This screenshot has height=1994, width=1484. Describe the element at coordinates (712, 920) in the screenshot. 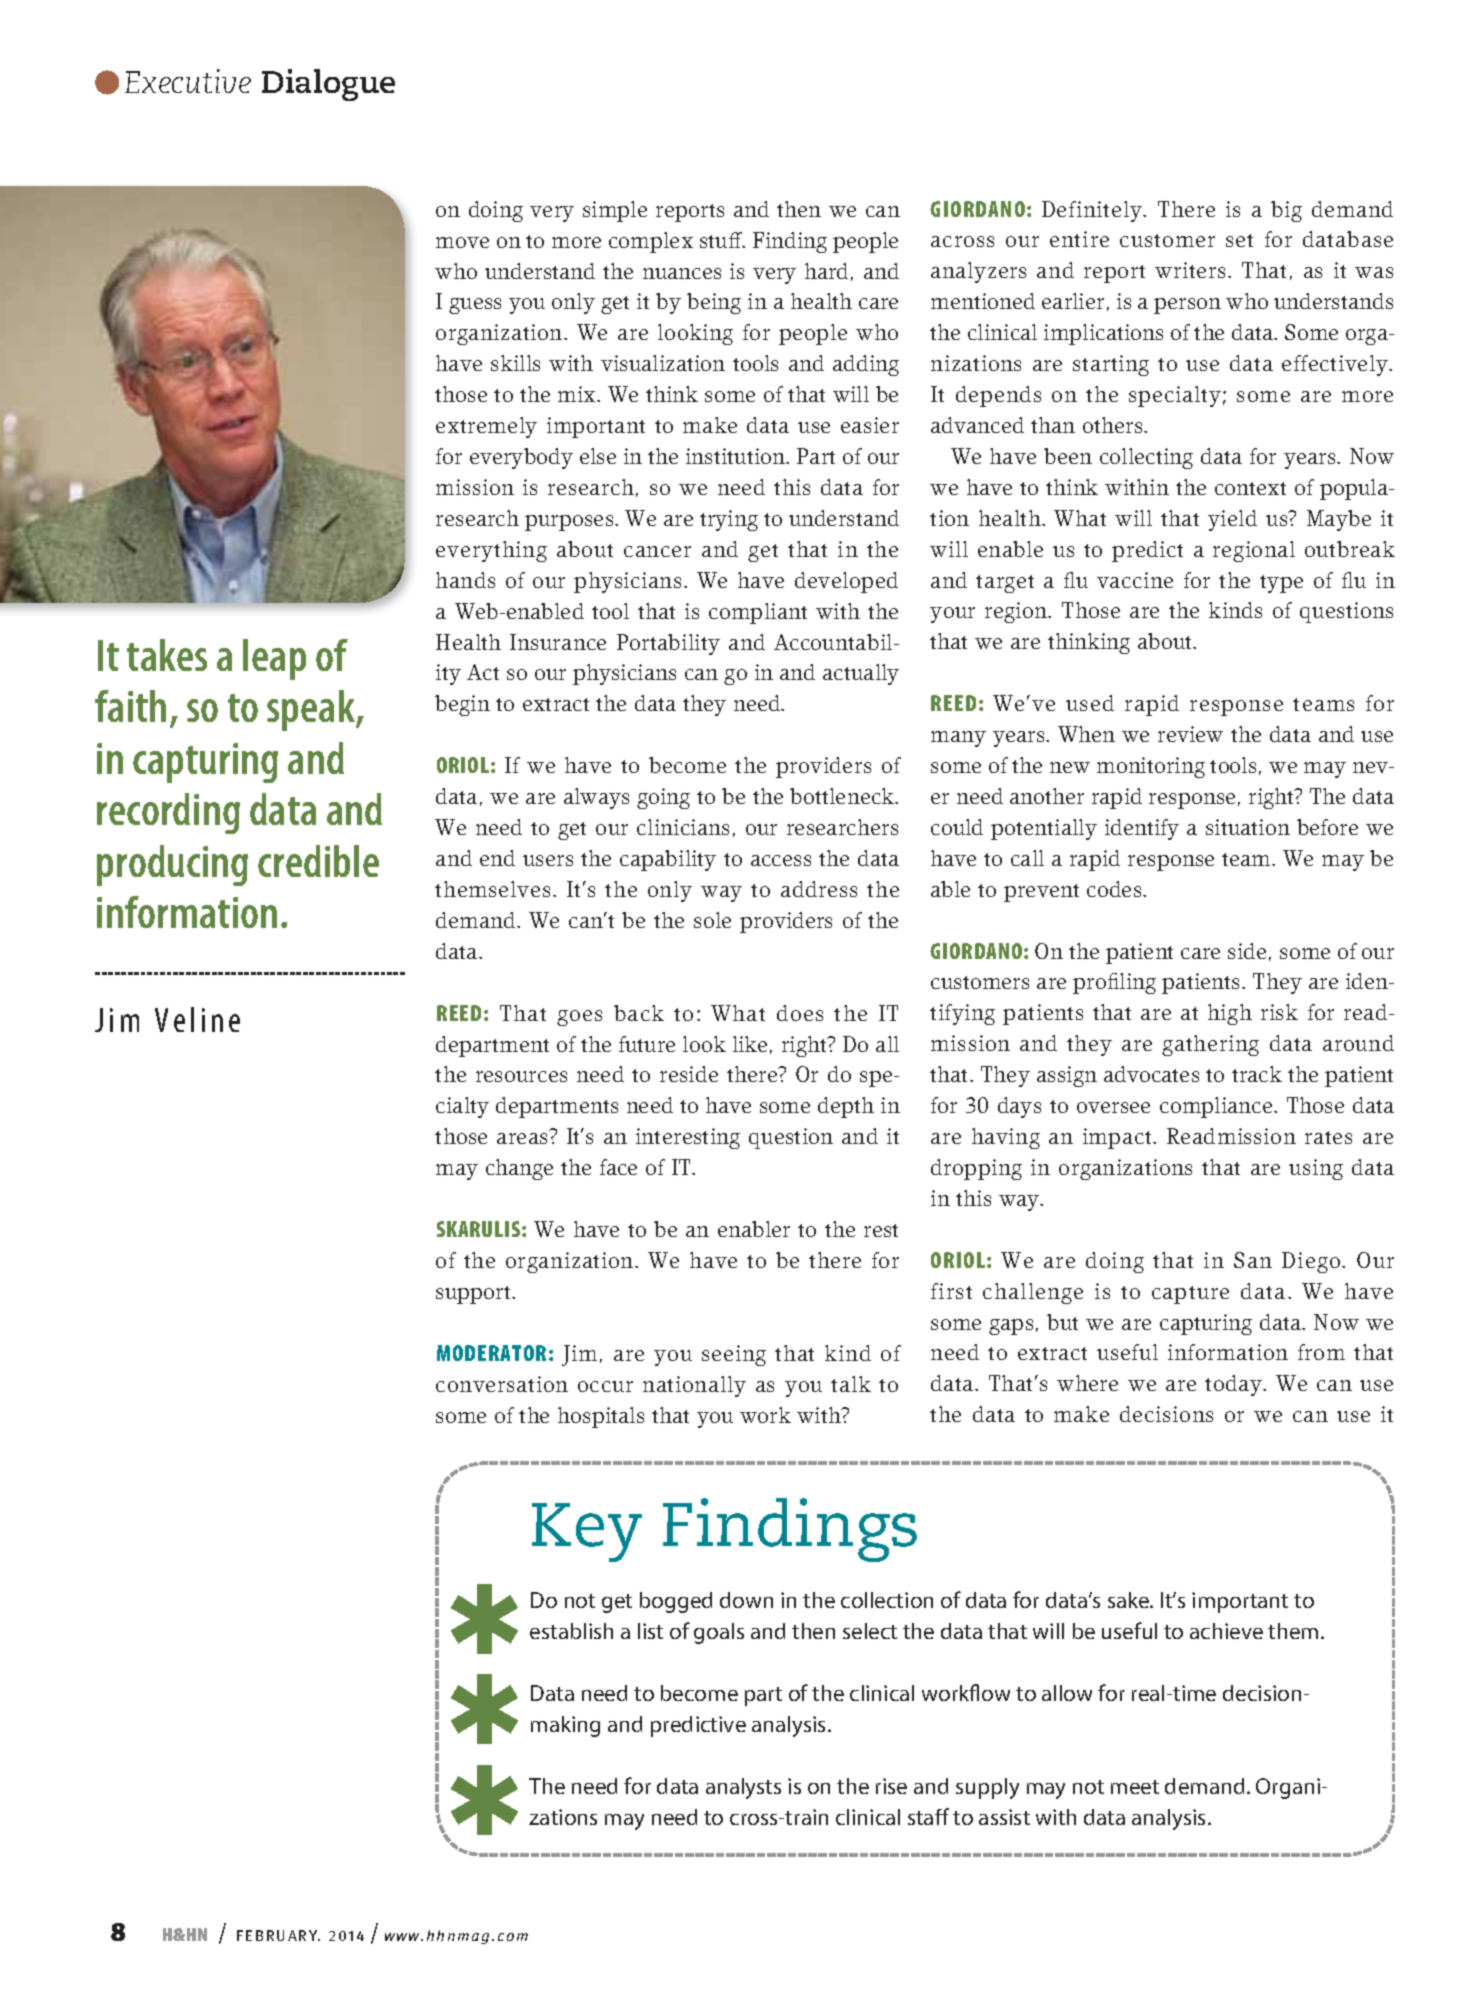

I see `sole` at that location.
